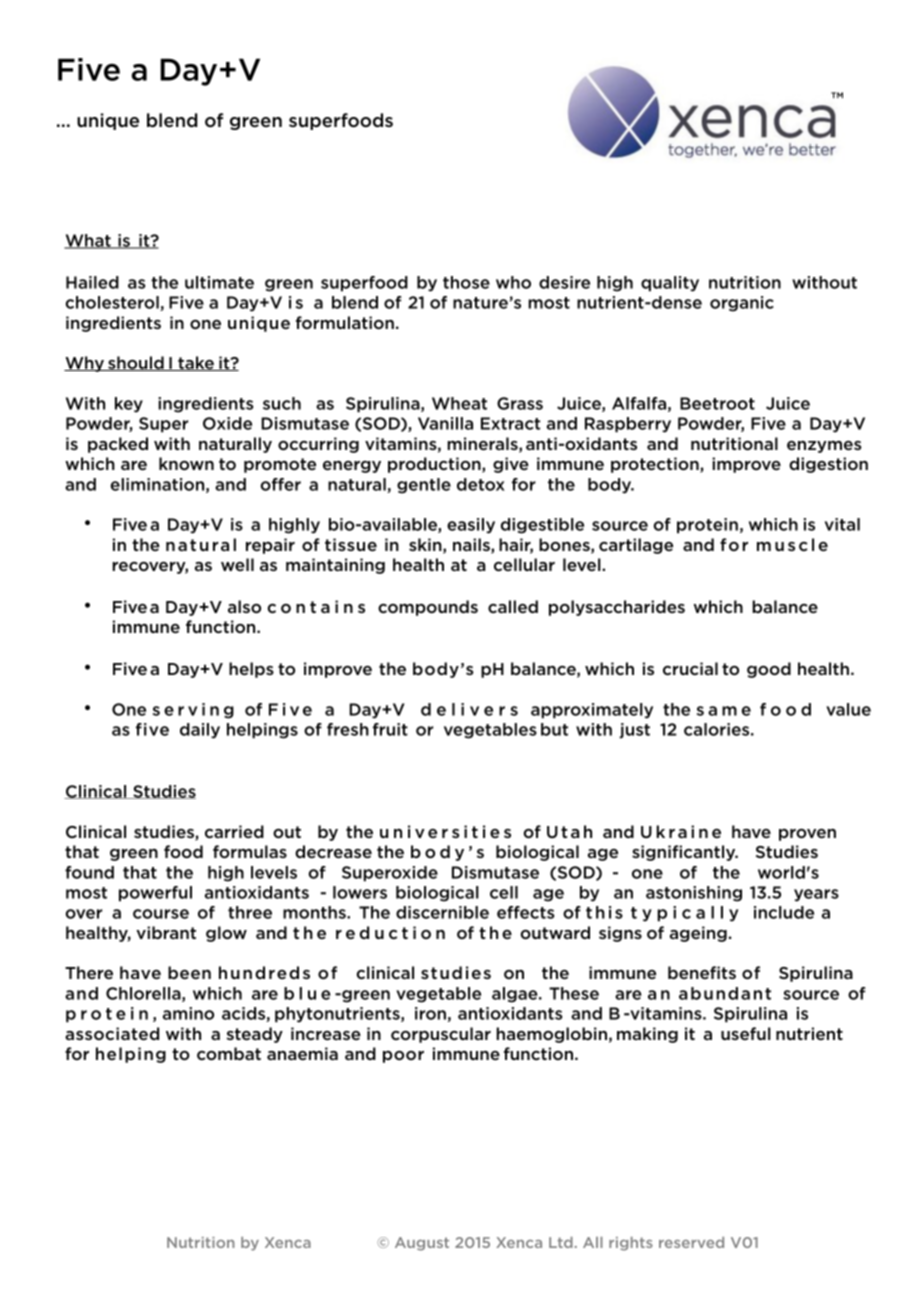  Describe the element at coordinates (842, 524) in the page. I see `vital` at that location.
